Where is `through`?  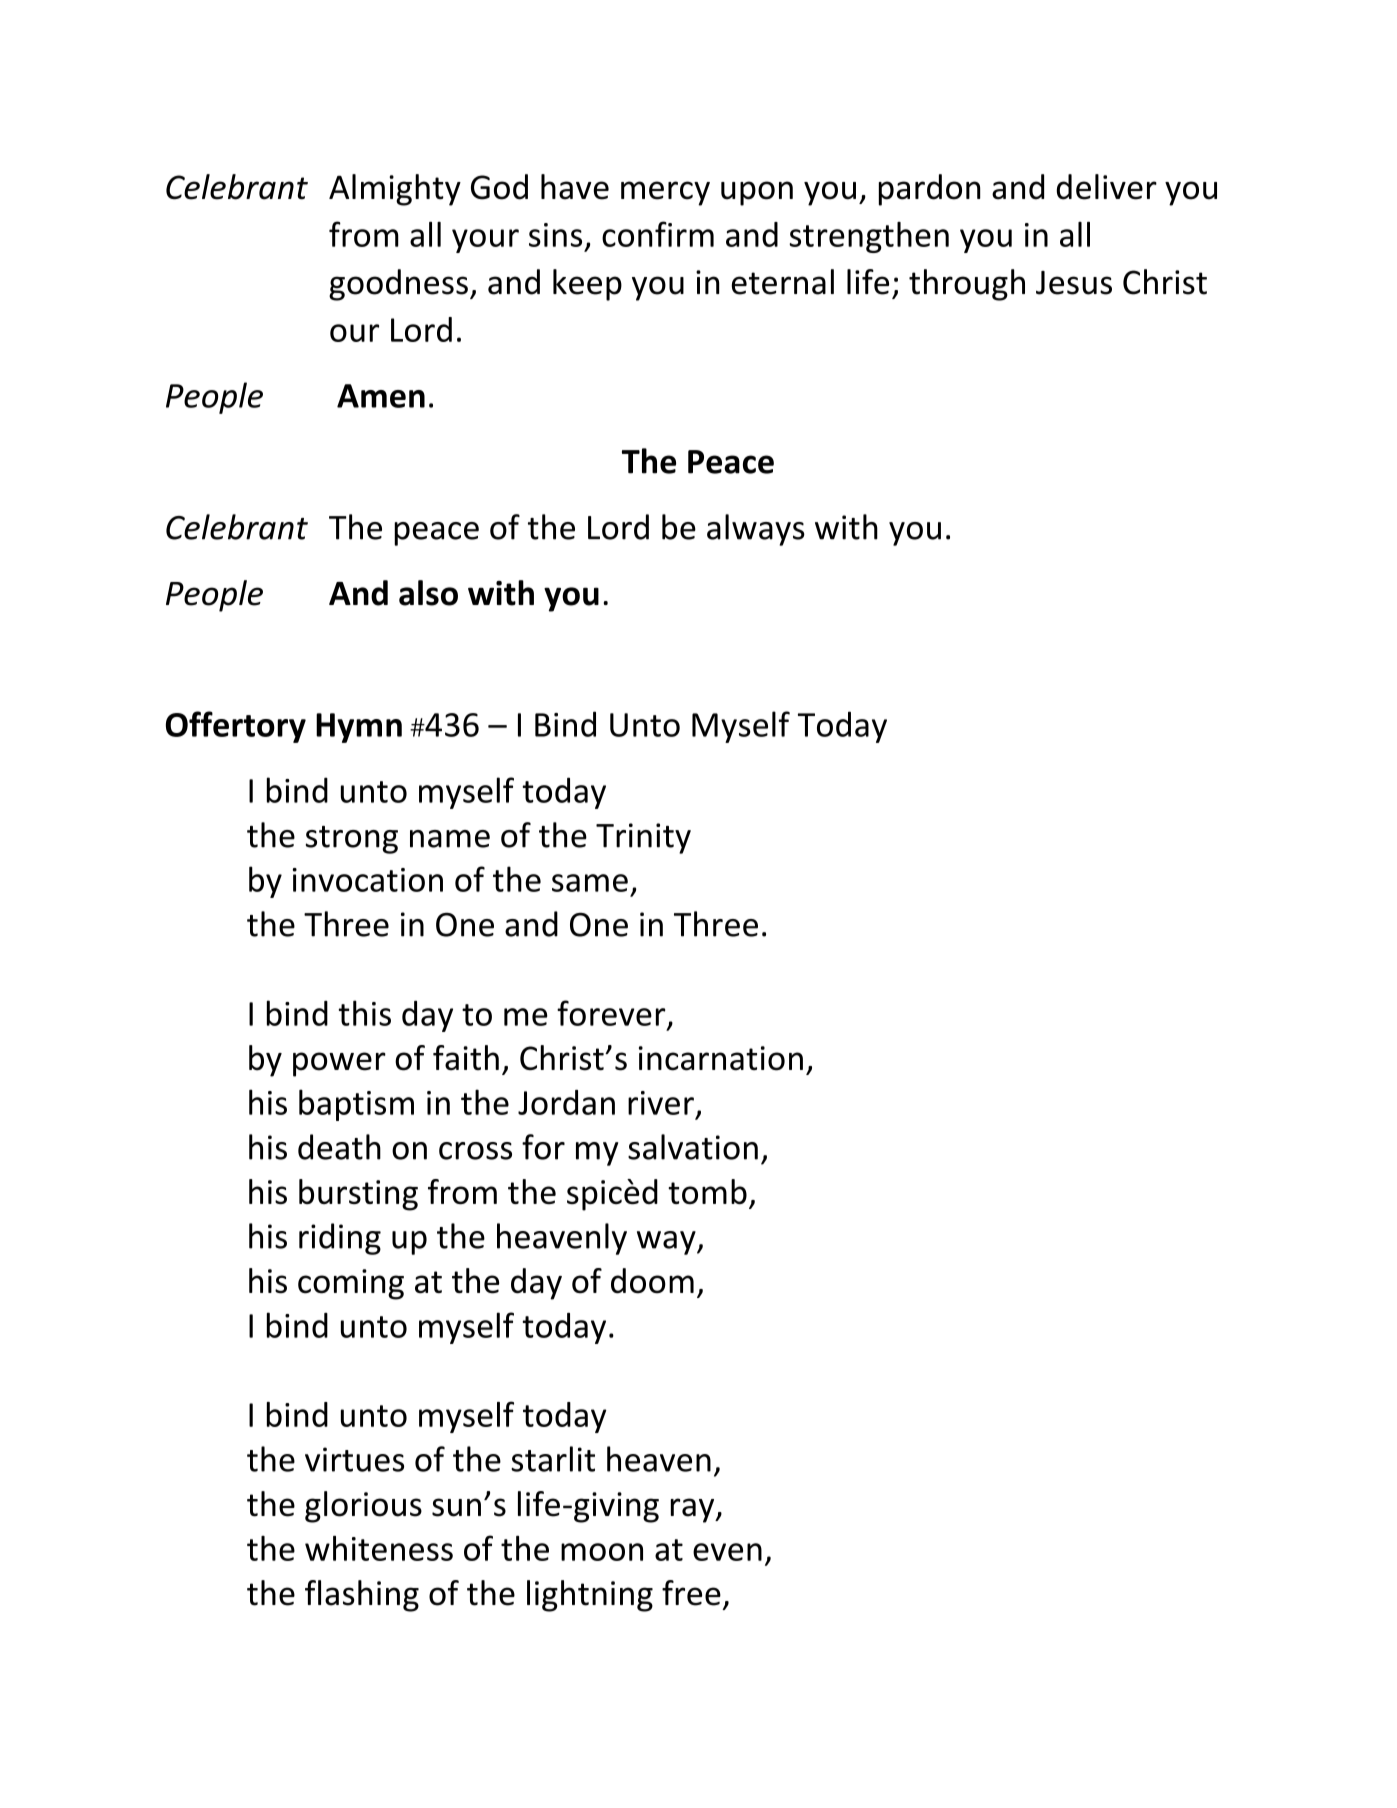
through is located at coordinates (967, 285).
